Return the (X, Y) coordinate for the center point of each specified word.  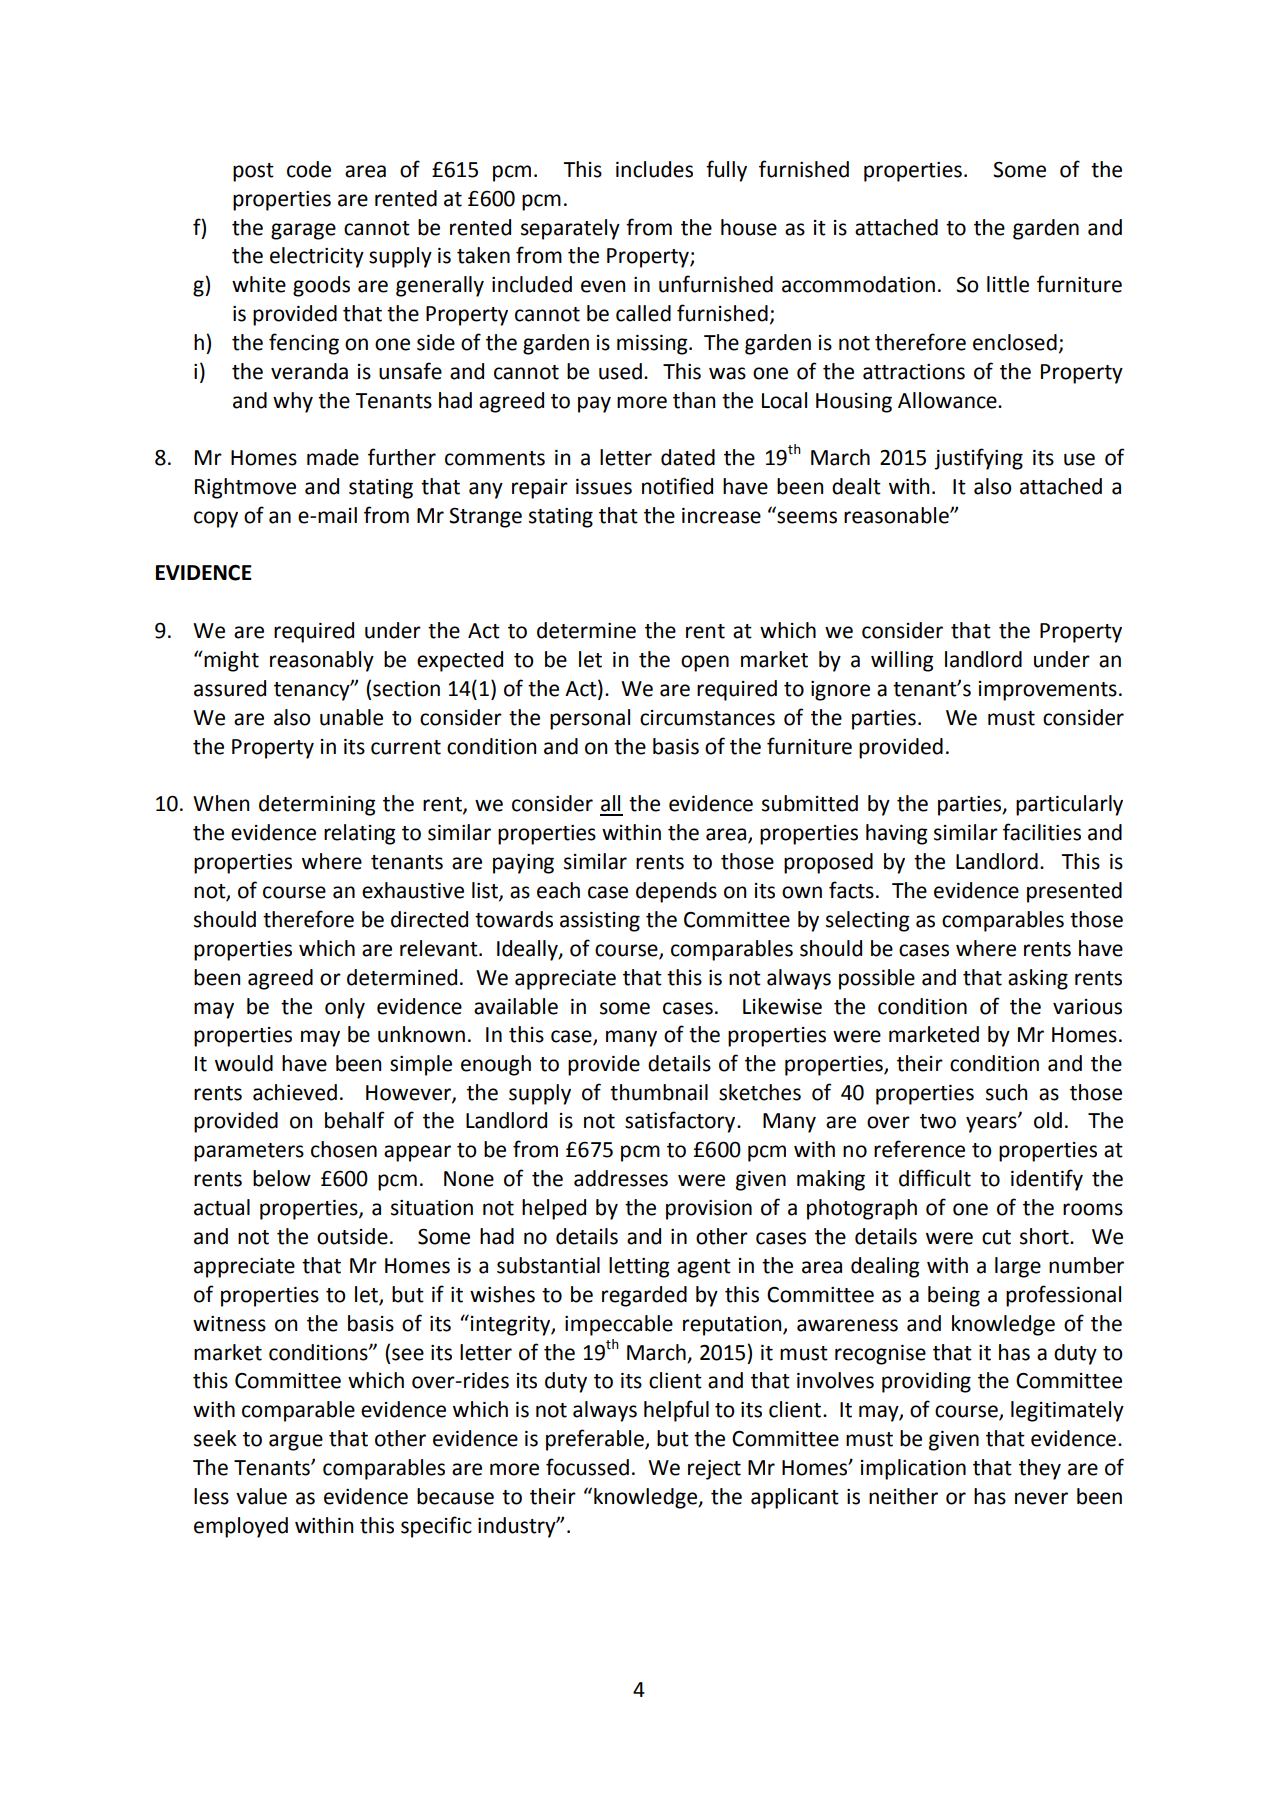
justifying (978, 459)
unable (351, 717)
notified (677, 486)
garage (303, 231)
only (345, 1008)
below (282, 1178)
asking (1038, 979)
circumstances (707, 718)
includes (654, 169)
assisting (600, 922)
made (333, 457)
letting (639, 1267)
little (1008, 284)
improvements (1048, 691)
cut (996, 1237)
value (261, 1496)
